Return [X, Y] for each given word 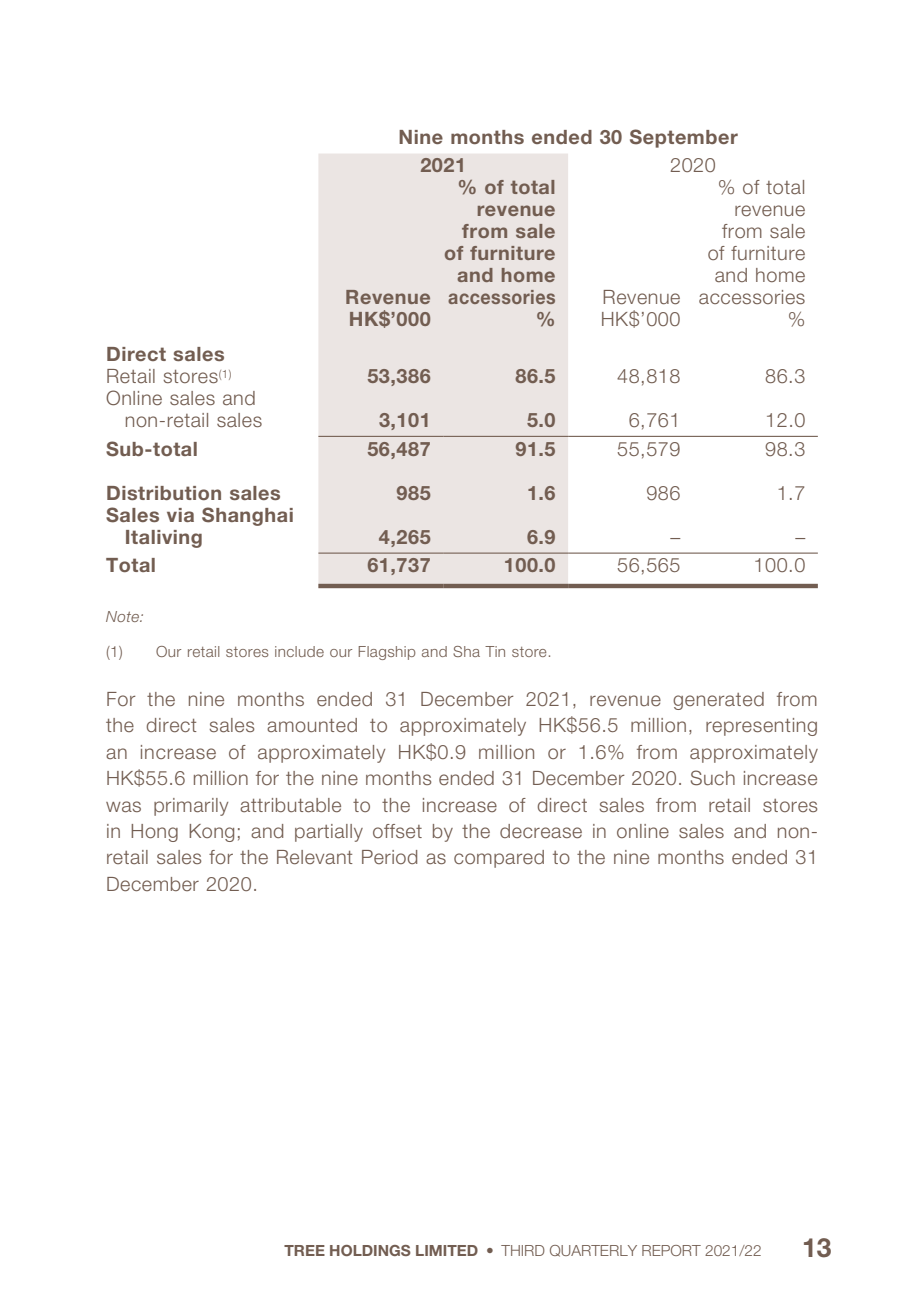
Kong [211, 833]
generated [718, 701]
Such [713, 778]
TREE [304, 1250]
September [684, 138]
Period [389, 857]
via [180, 515]
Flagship [387, 653]
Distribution [164, 493]
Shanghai [247, 516]
